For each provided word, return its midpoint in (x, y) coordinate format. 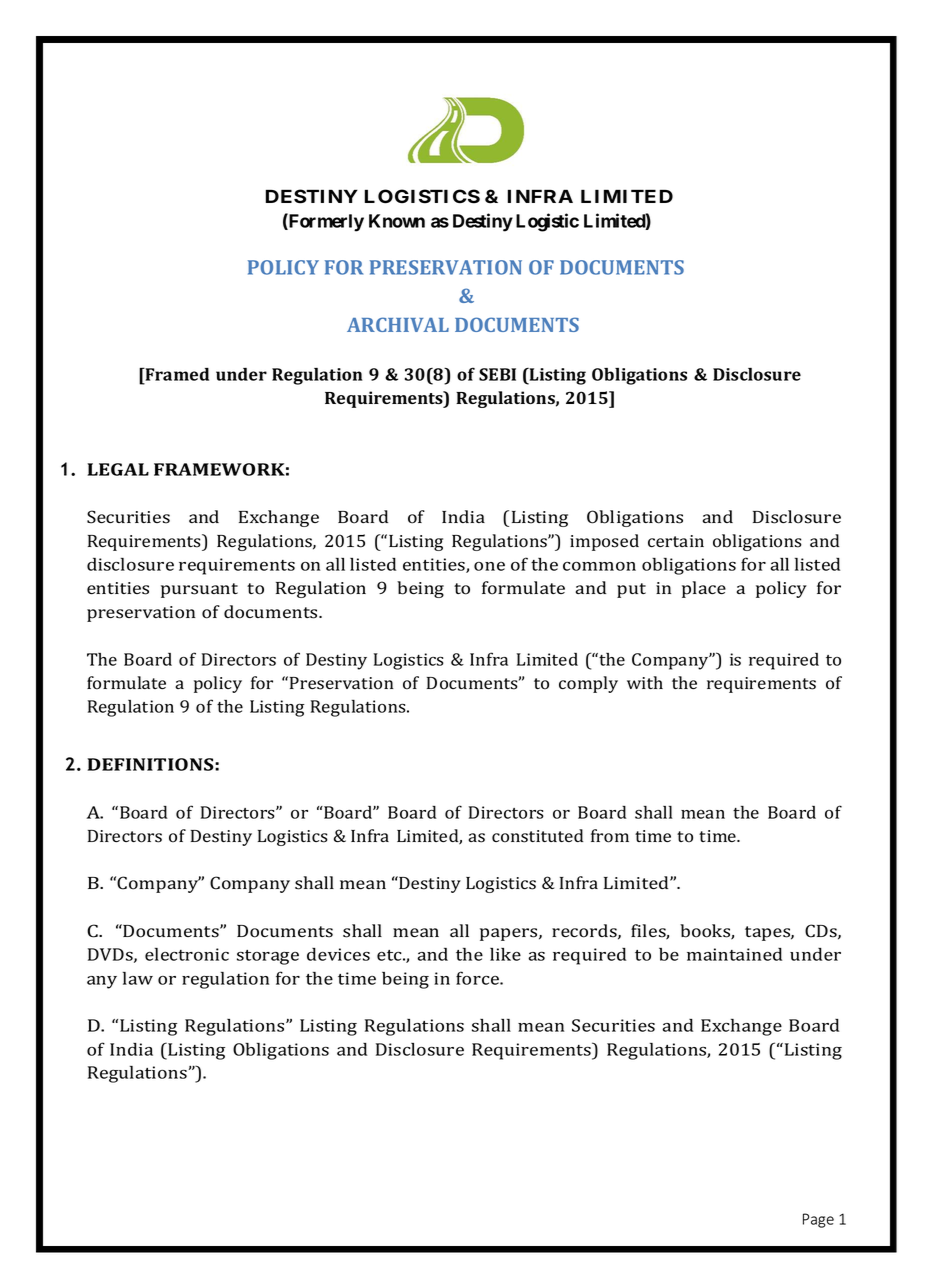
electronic (187, 954)
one (489, 566)
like (505, 954)
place (704, 589)
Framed (176, 374)
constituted (537, 836)
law (138, 978)
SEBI (497, 374)
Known (397, 221)
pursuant (199, 590)
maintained (734, 954)
